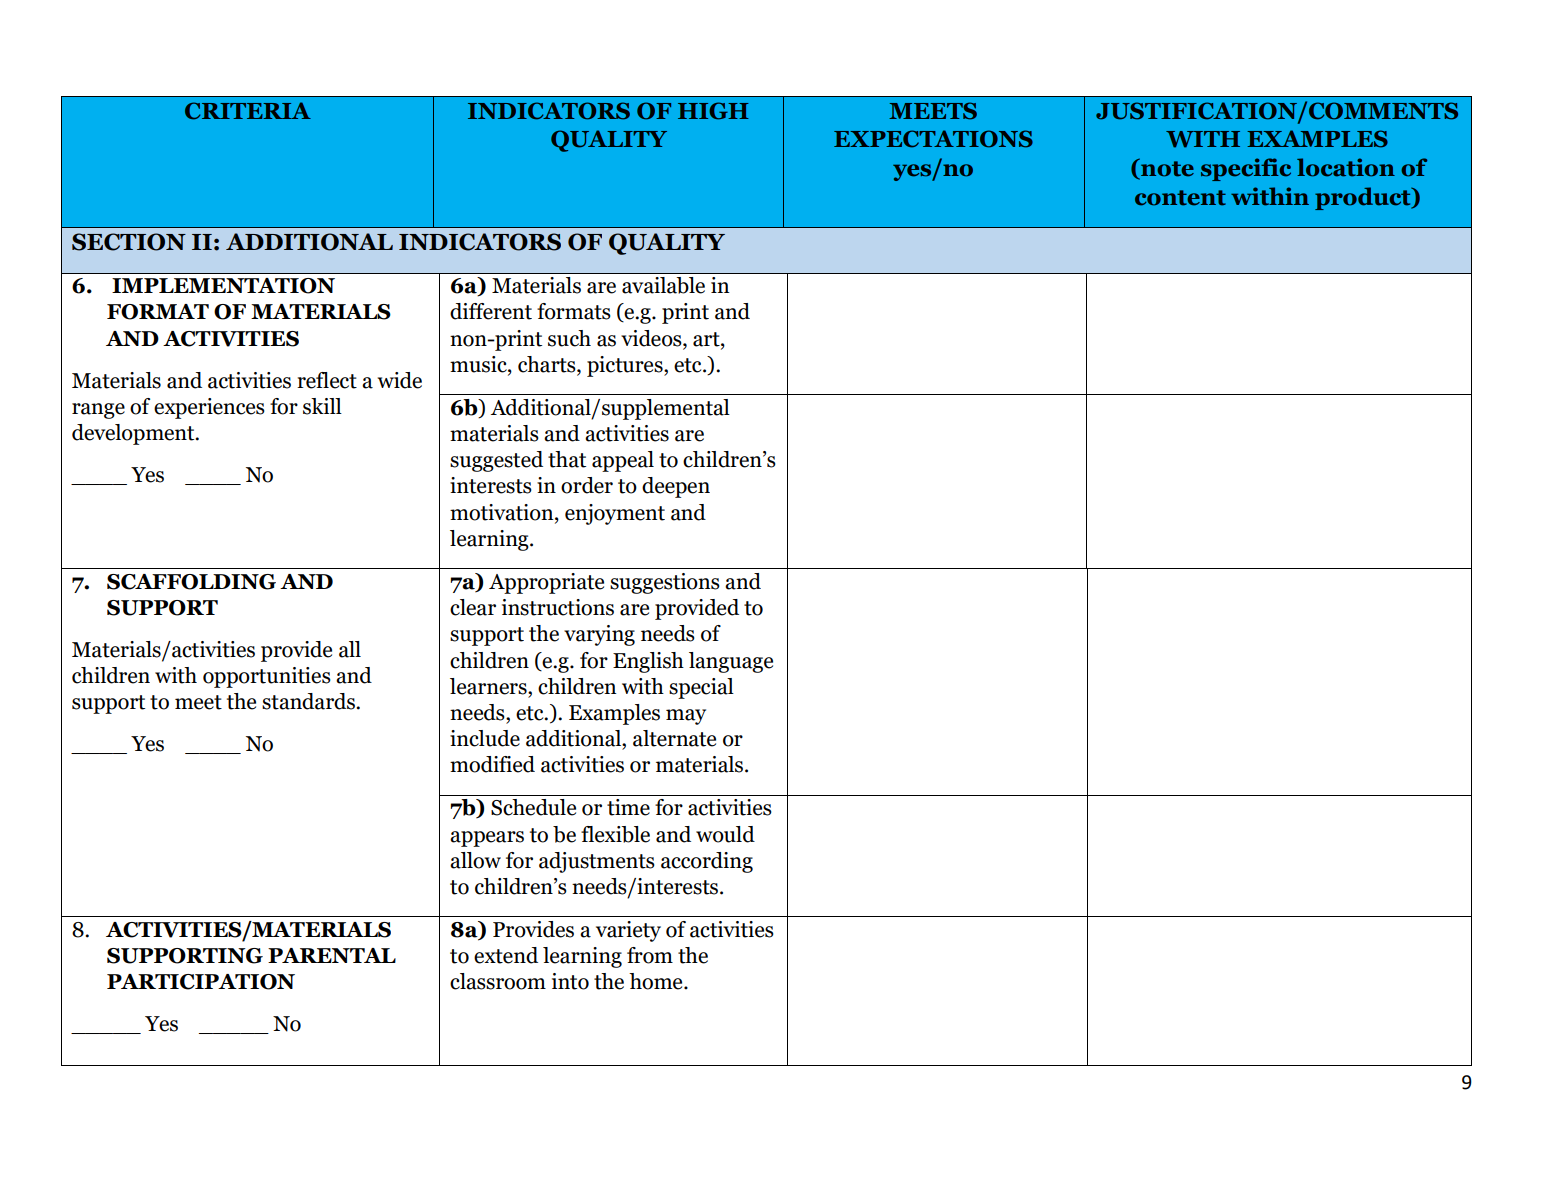 The height and width of the image is (1191, 1542). What do you see at coordinates (327, 380) in the image?
I see `reflect` at bounding box center [327, 380].
